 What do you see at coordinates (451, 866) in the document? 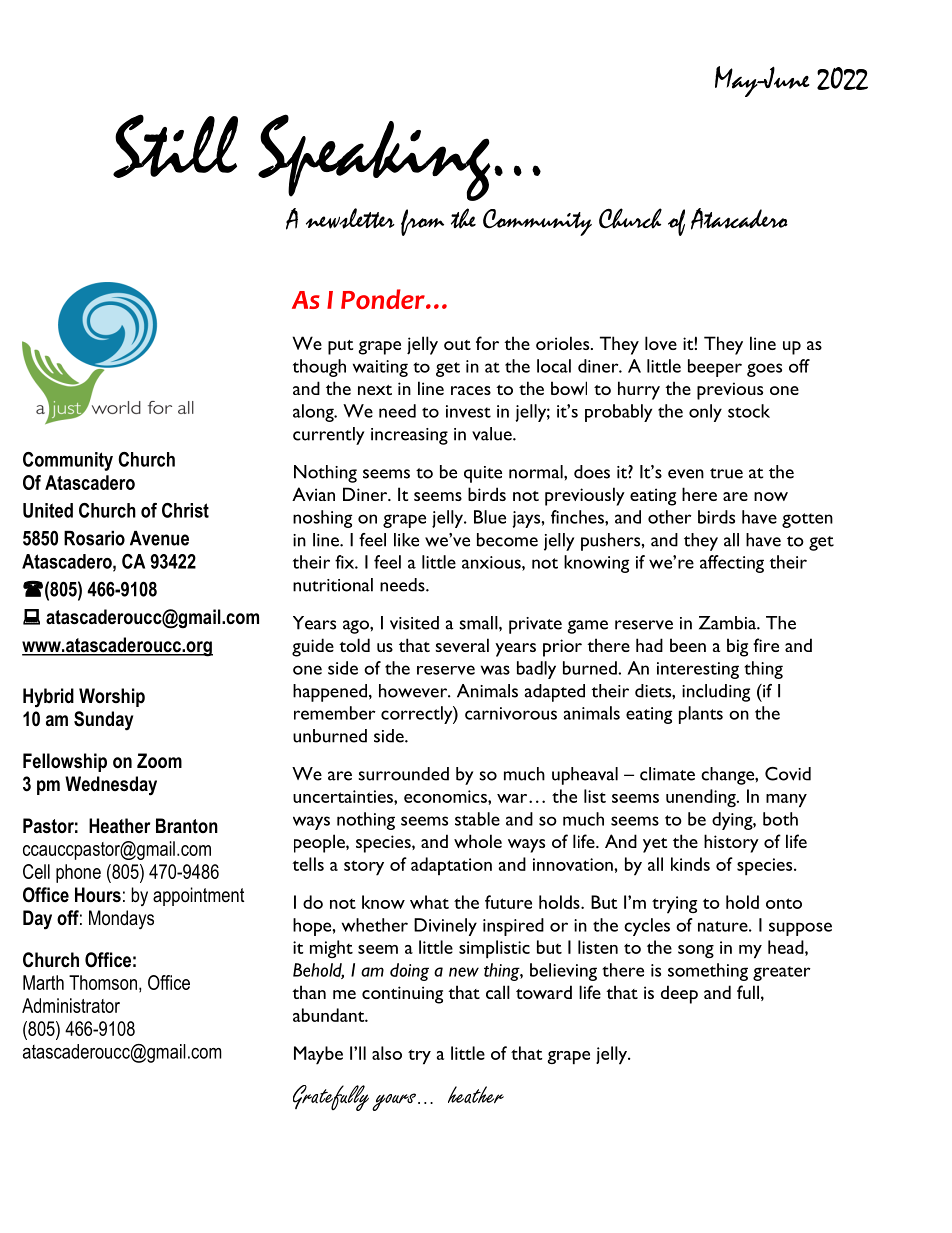
I see `adaptation` at bounding box center [451, 866].
